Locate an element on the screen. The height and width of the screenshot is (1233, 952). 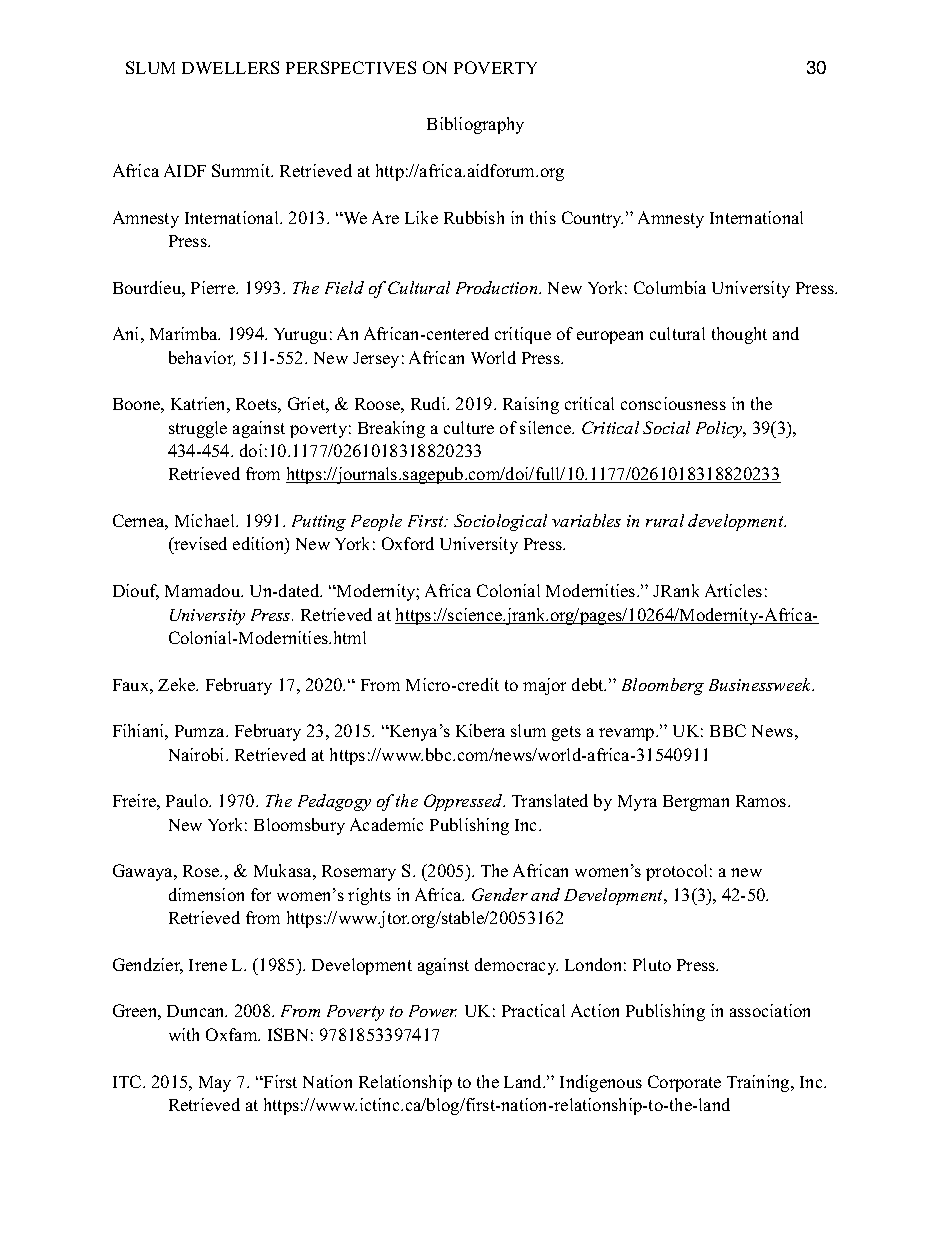
thought is located at coordinates (739, 335).
